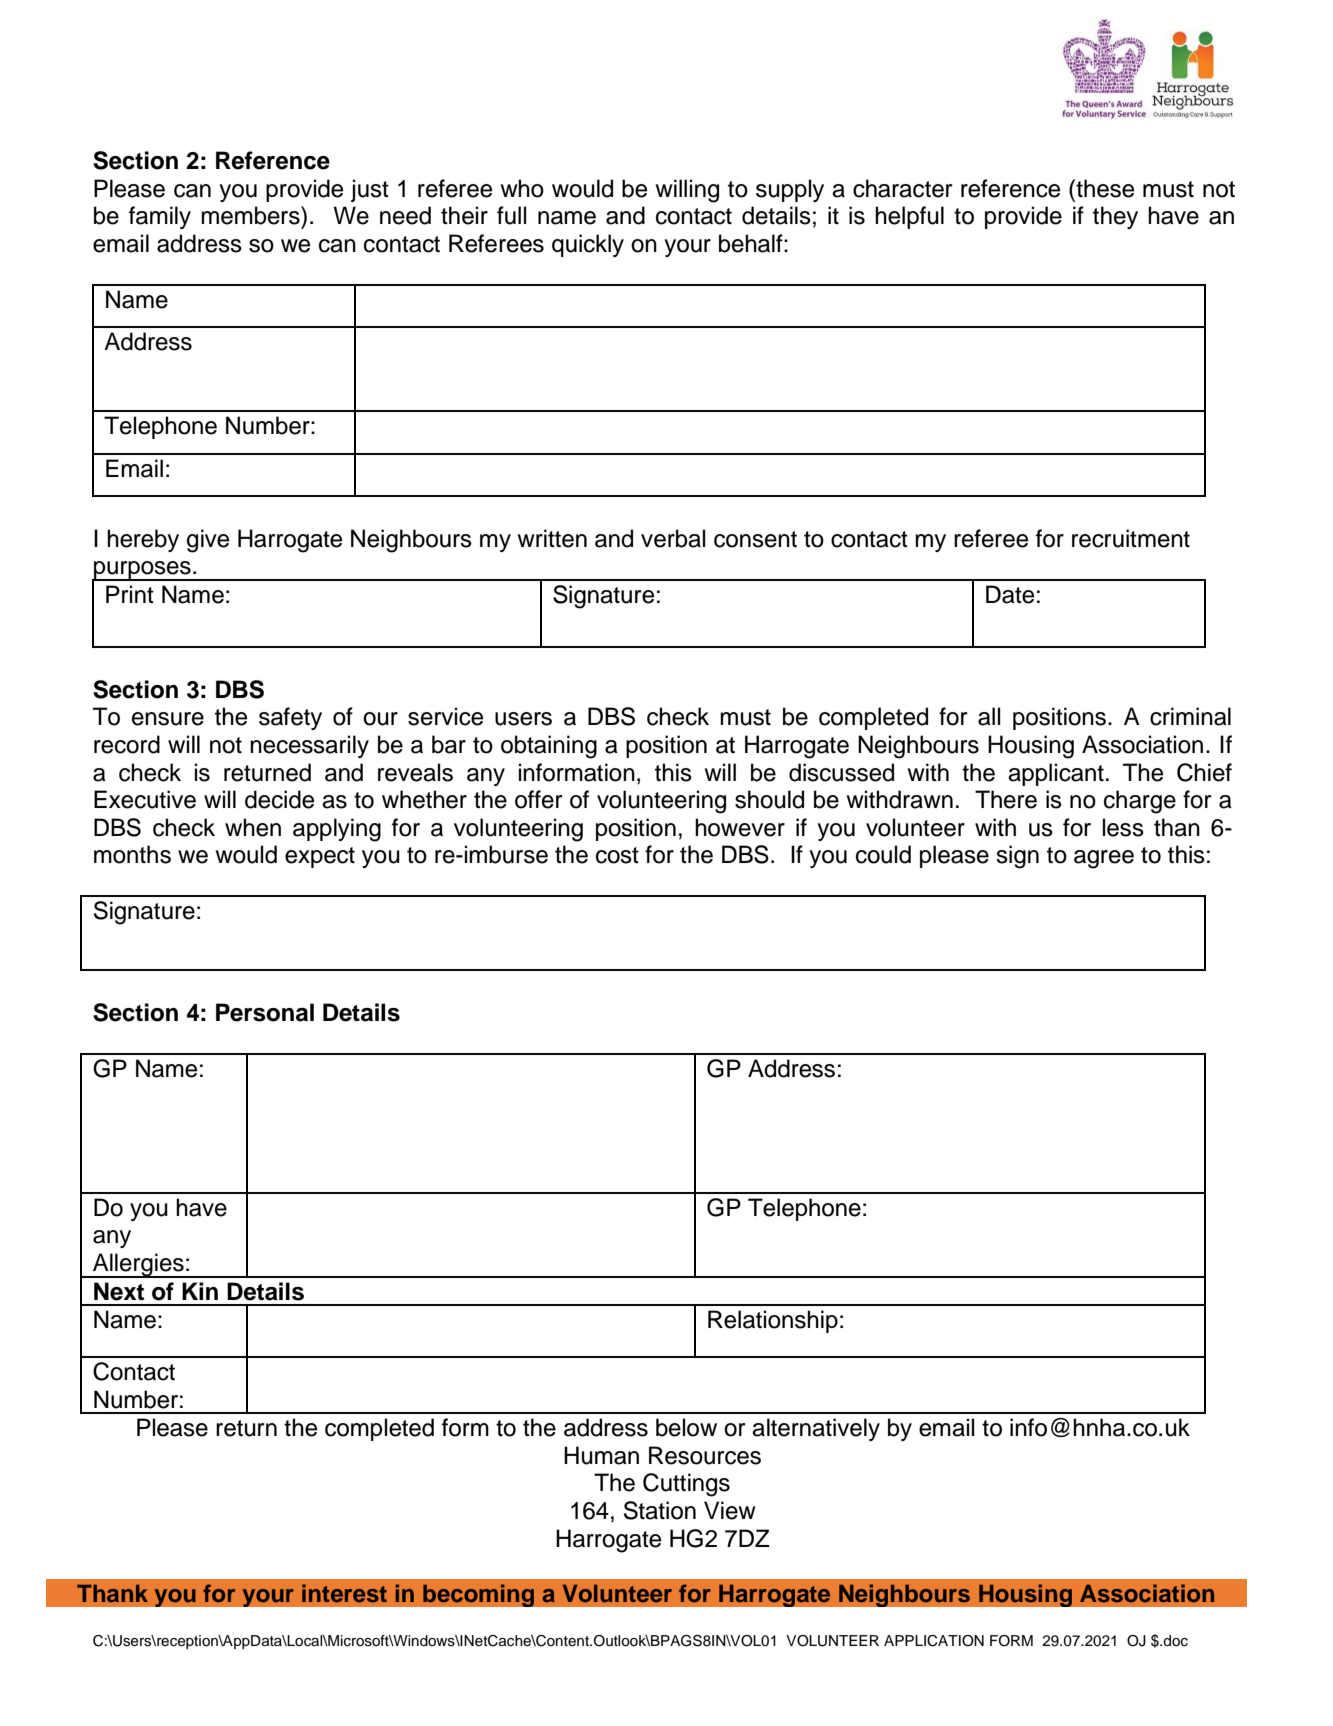  Describe the element at coordinates (344, 1593) in the screenshot. I see `interest` at that location.
